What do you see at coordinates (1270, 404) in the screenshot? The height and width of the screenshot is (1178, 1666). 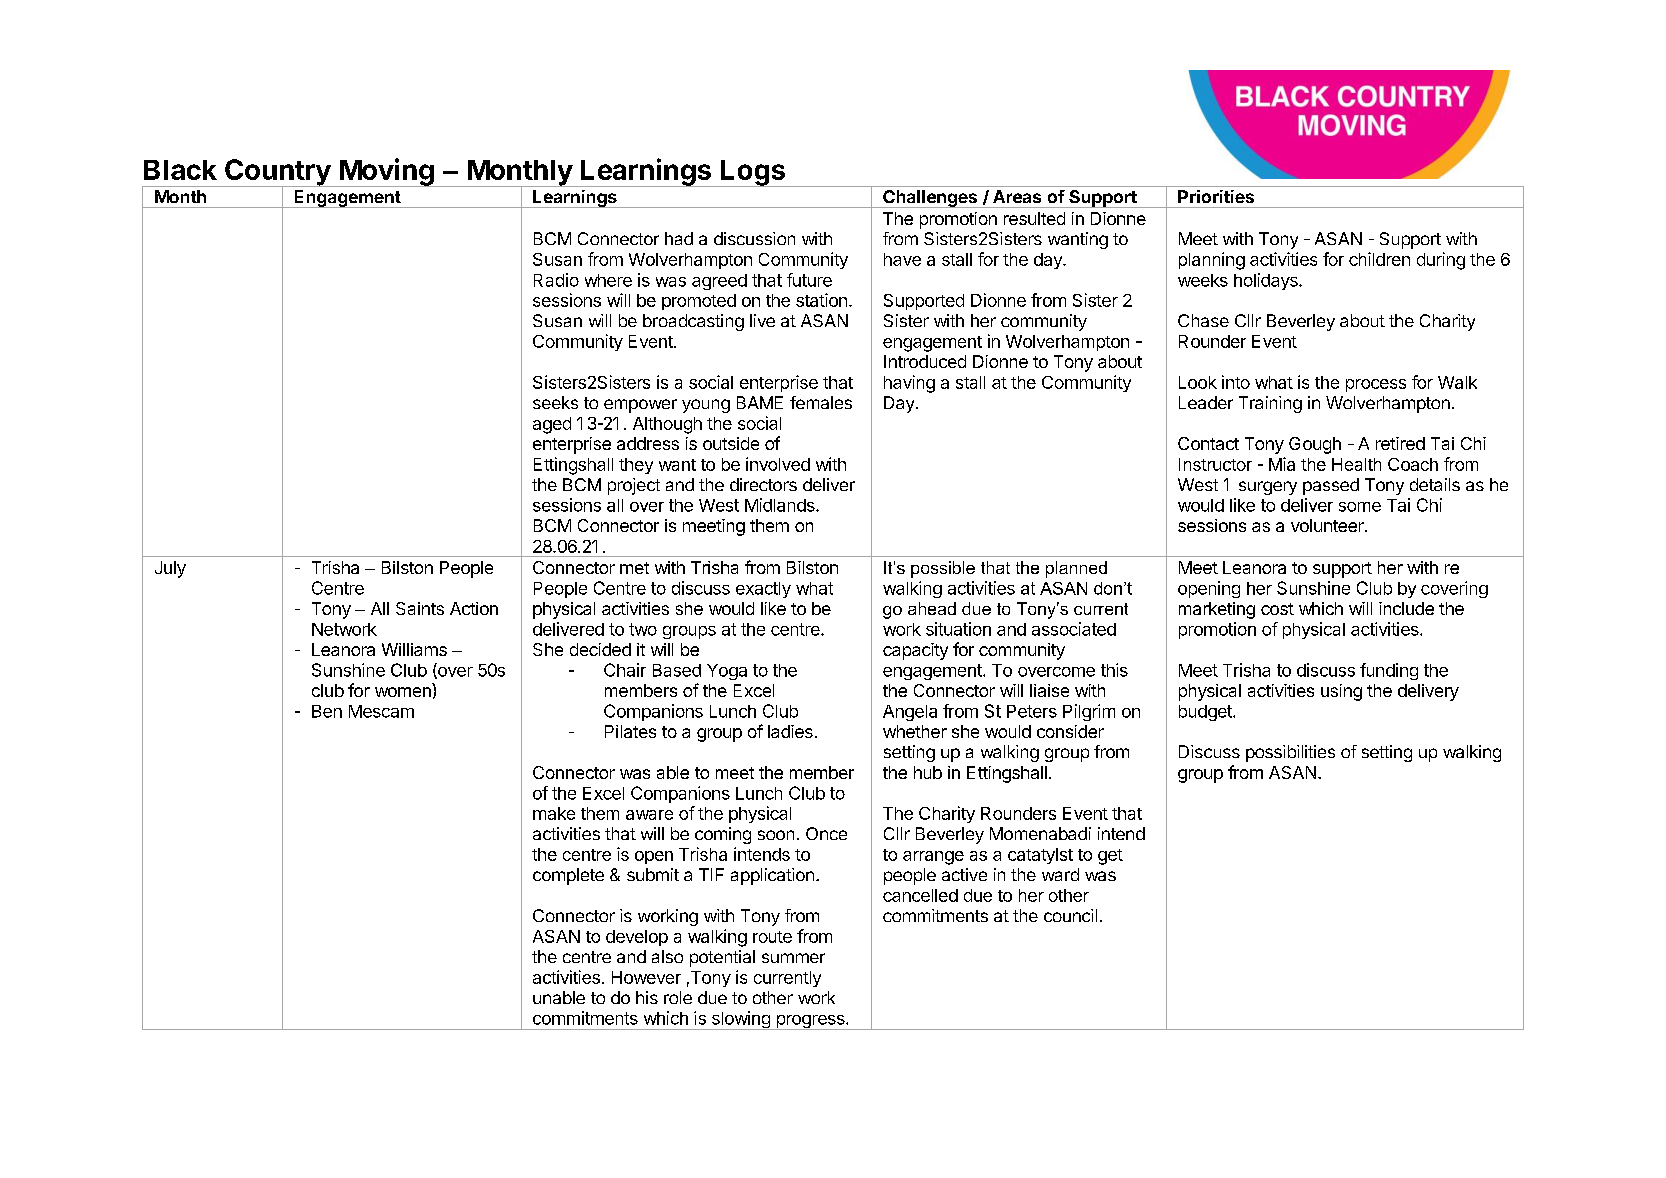 I see `Training` at bounding box center [1270, 404].
